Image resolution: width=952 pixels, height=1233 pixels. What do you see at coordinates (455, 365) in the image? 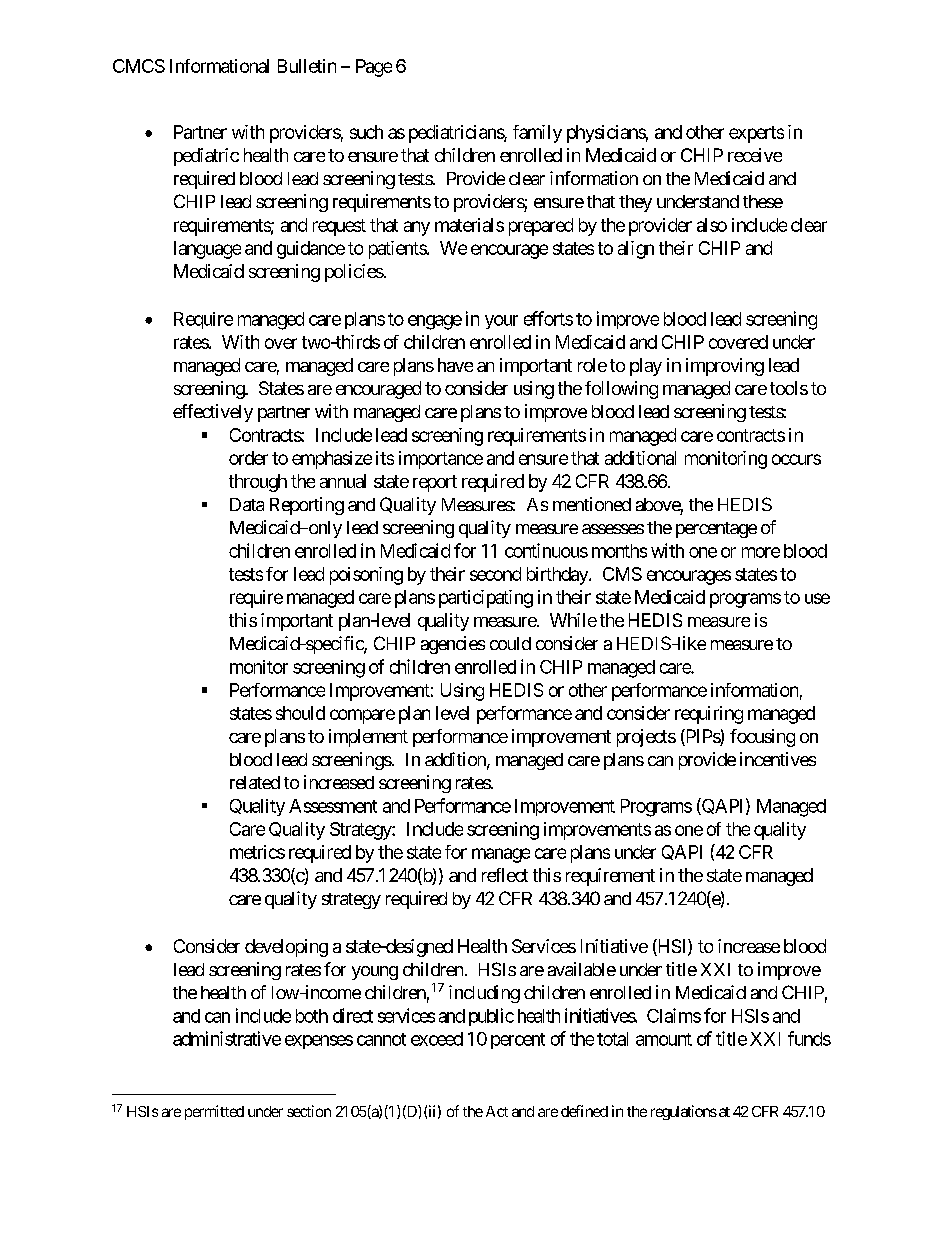
I see `have` at bounding box center [455, 365].
